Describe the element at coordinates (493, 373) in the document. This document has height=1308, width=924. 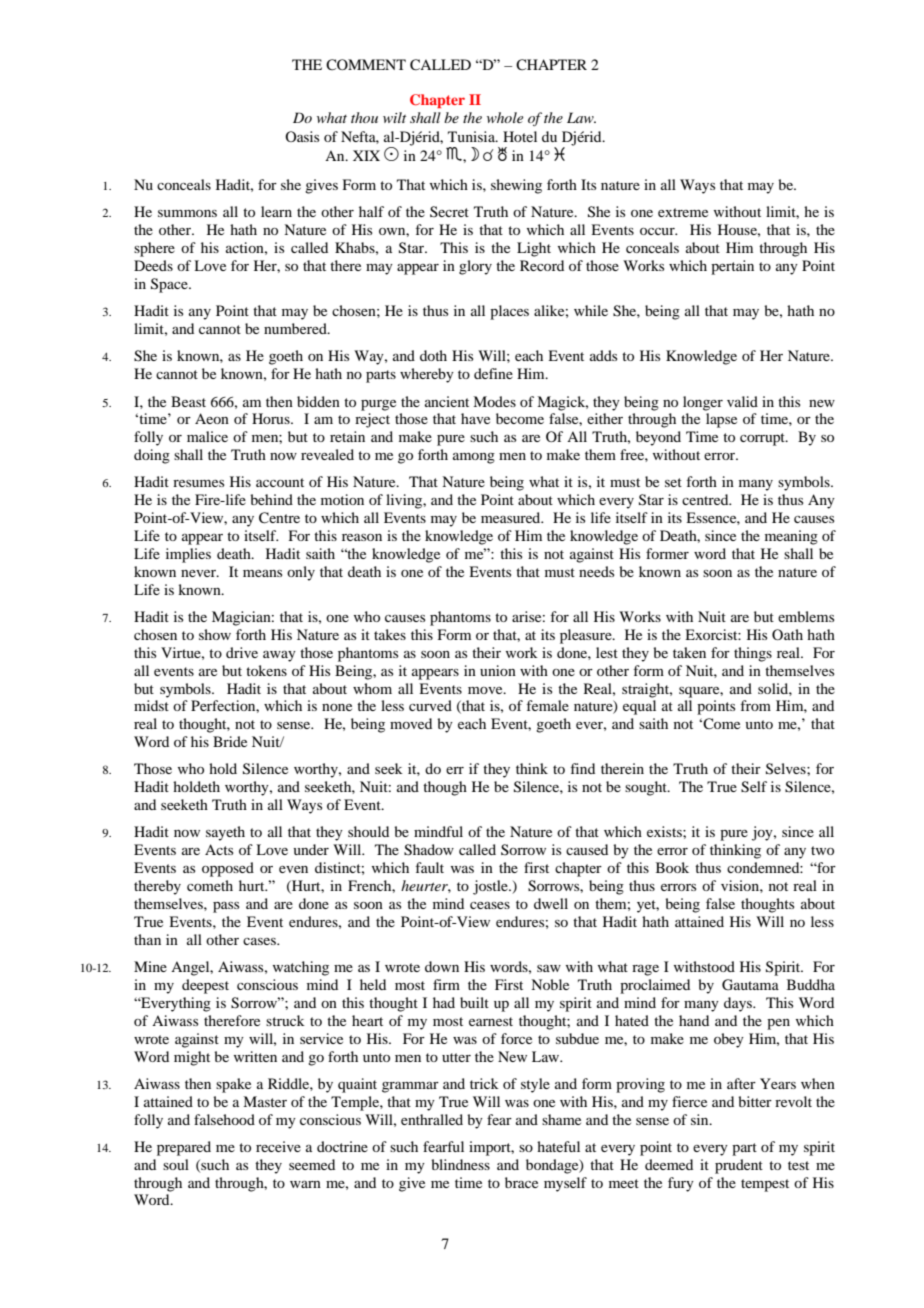
I see `define` at that location.
